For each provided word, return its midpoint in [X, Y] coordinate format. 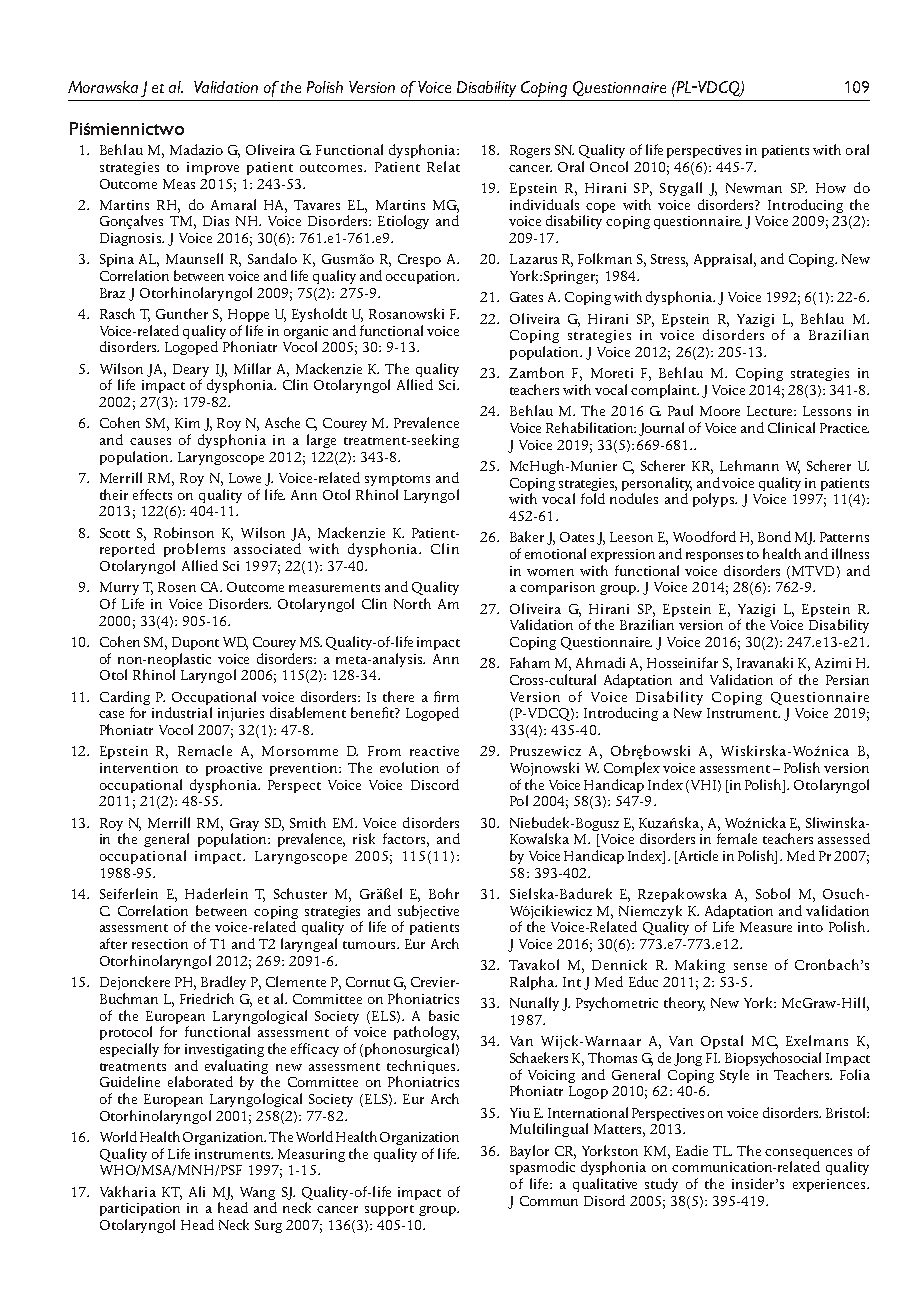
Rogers [530, 151]
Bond [774, 536]
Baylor [529, 1152]
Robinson [184, 532]
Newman [754, 188]
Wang [258, 1195]
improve [213, 168]
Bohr [444, 893]
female [737, 838]
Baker [527, 536]
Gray [244, 826]
